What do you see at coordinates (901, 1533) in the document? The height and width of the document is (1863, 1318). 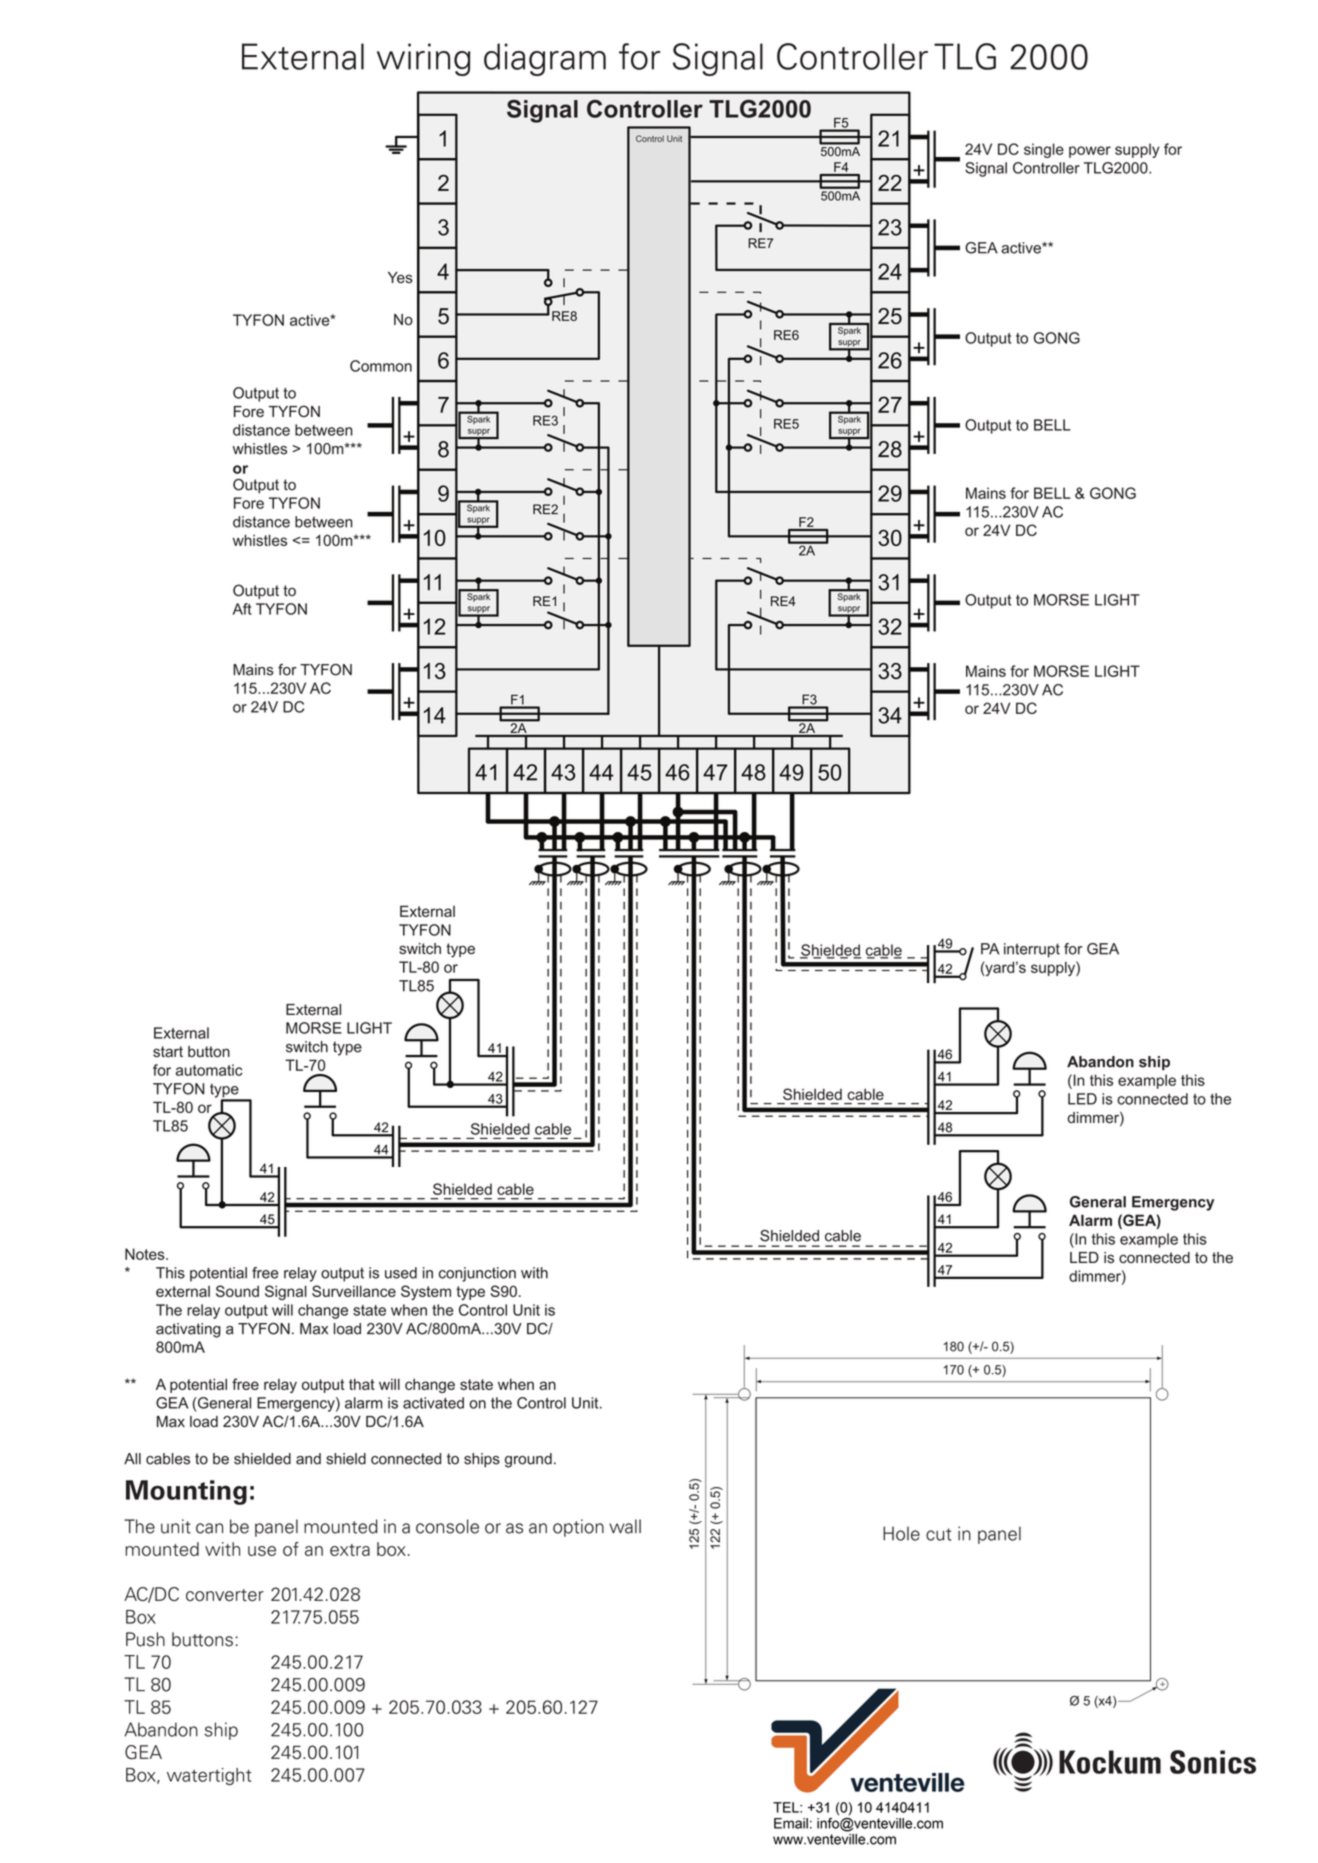 I see `Hole` at bounding box center [901, 1533].
